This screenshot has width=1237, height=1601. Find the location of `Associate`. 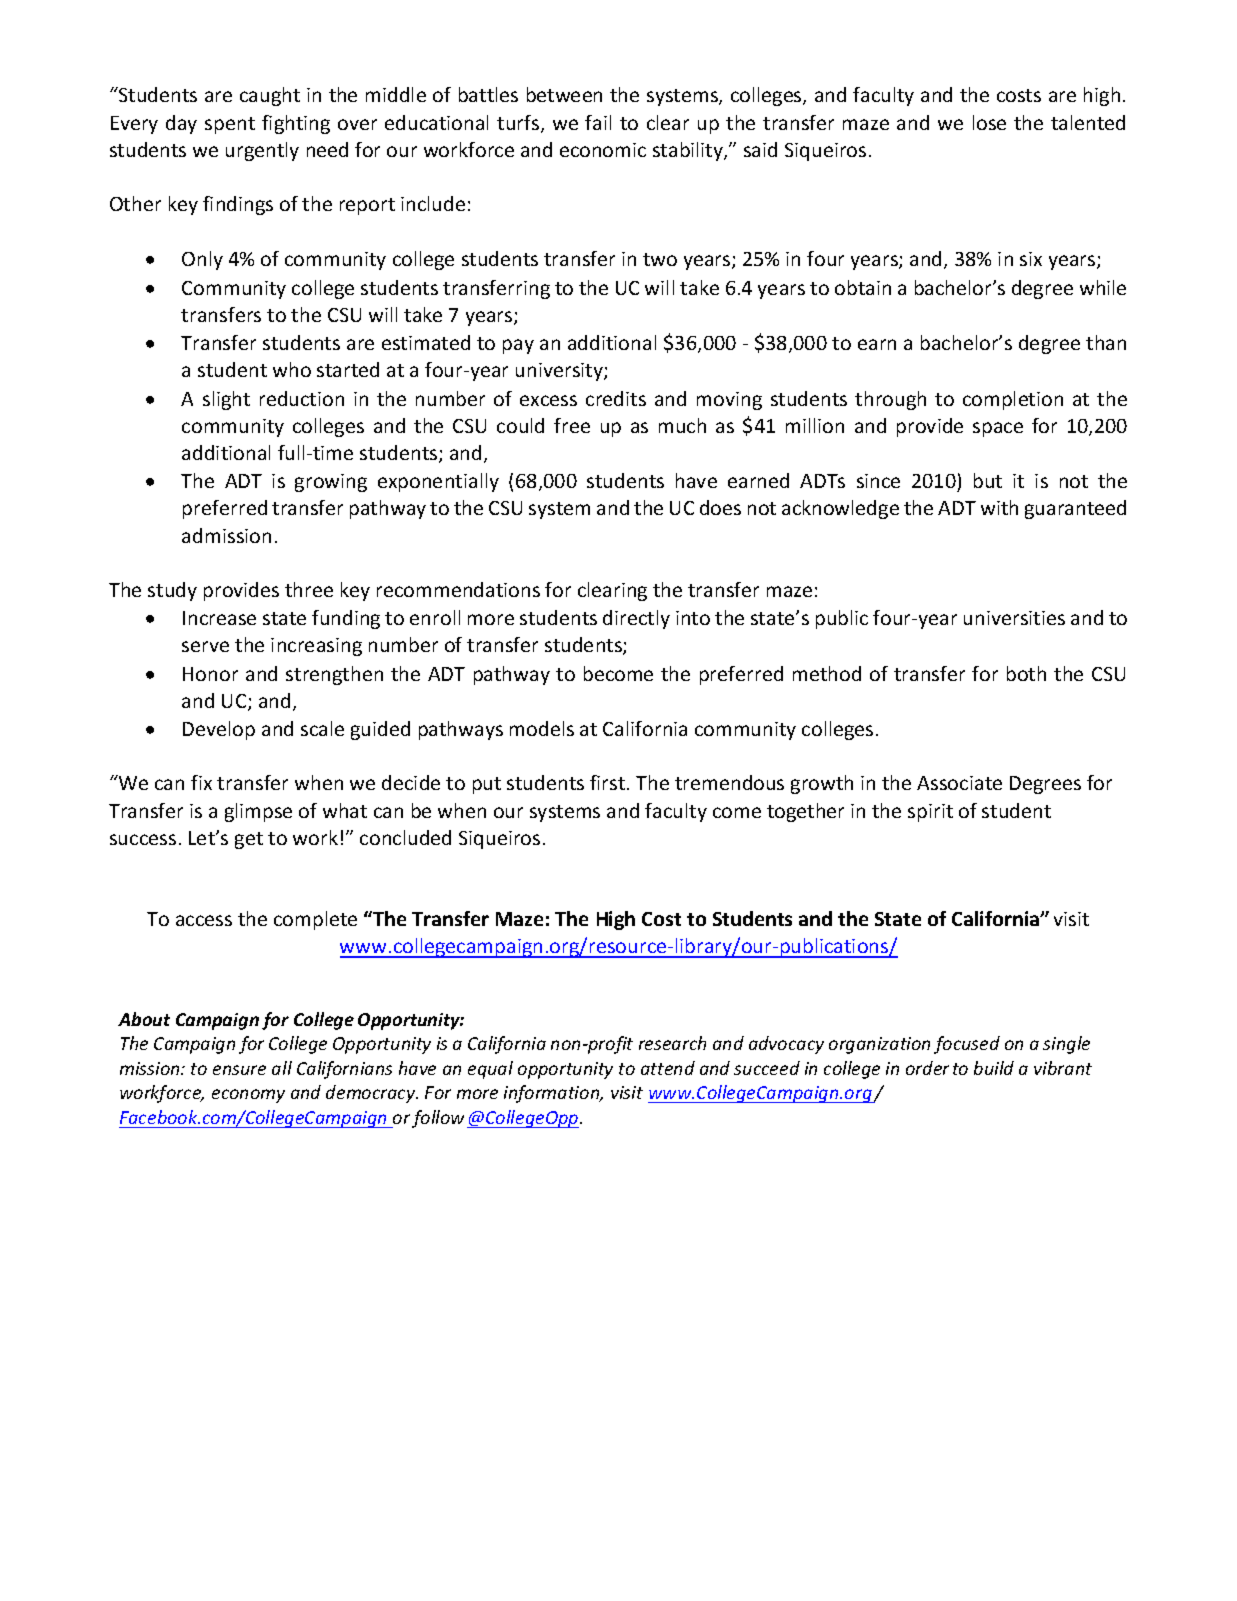

Associate is located at coordinates (959, 783).
